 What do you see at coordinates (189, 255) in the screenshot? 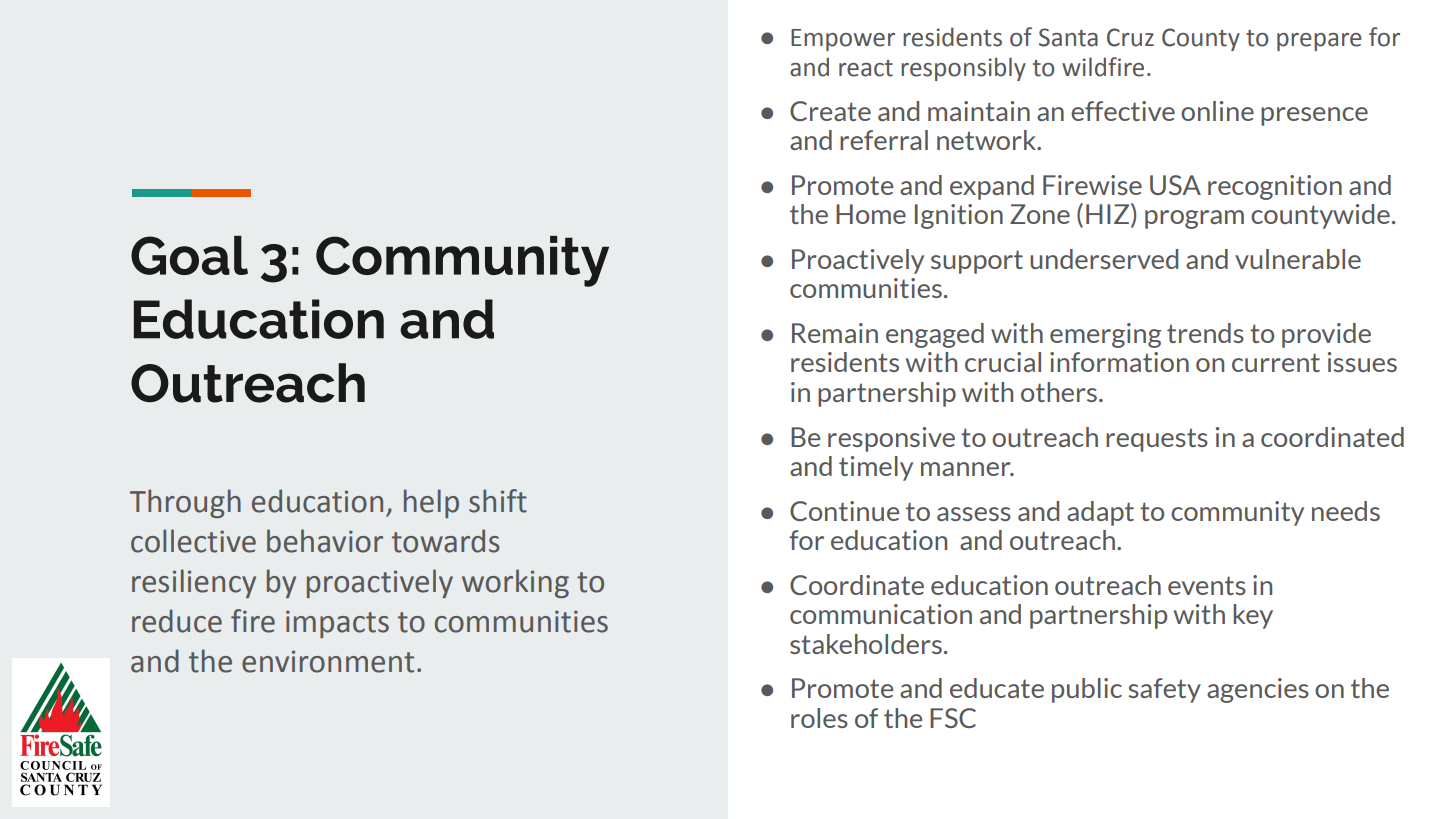
I see `Goal` at bounding box center [189, 255].
